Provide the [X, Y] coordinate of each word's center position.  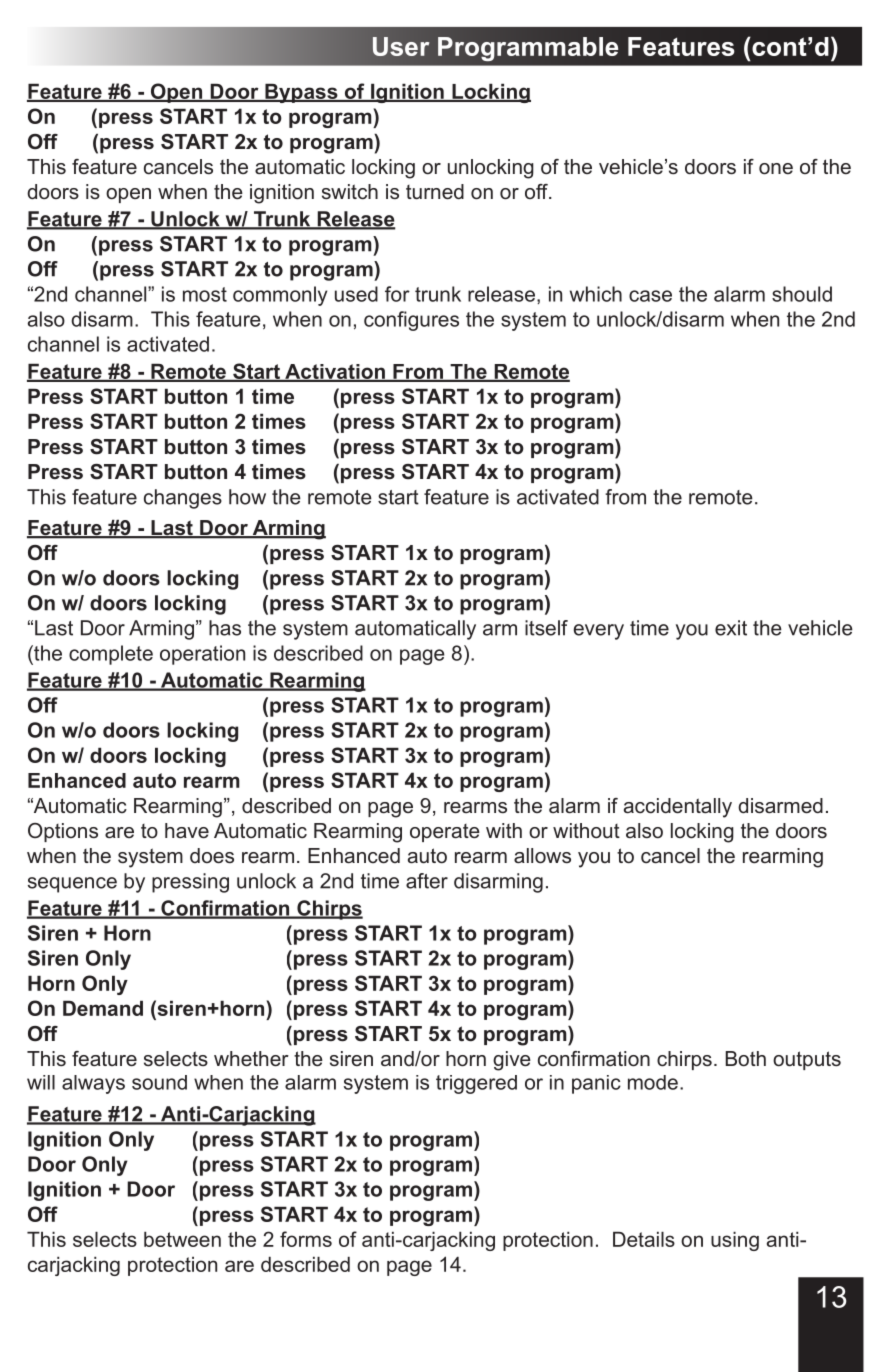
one [776, 169]
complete [111, 655]
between [182, 1239]
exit [731, 628]
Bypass [301, 93]
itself [546, 628]
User [401, 46]
